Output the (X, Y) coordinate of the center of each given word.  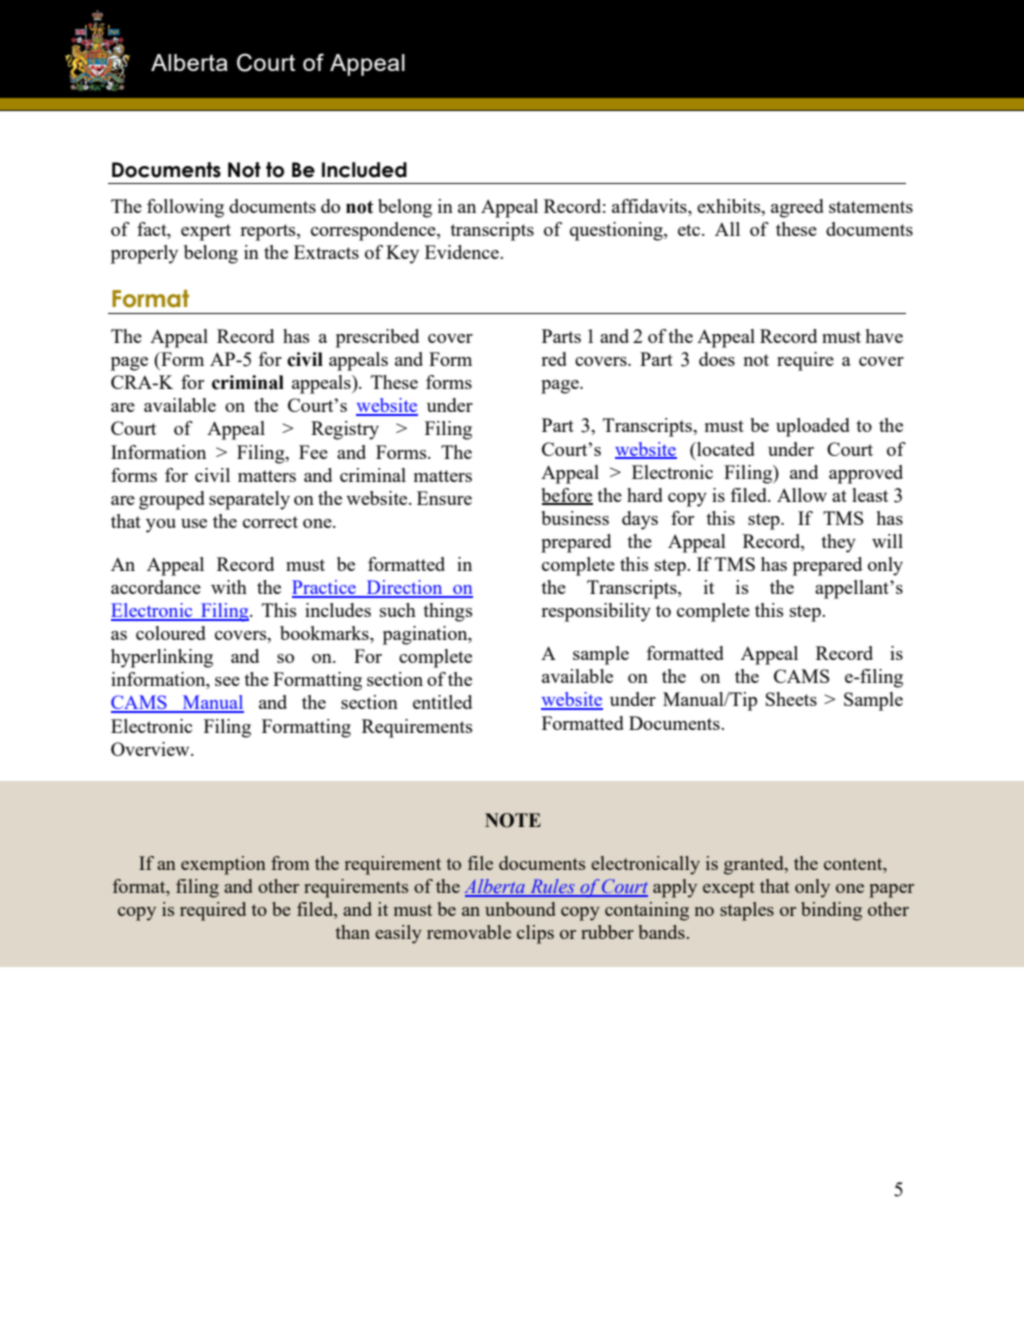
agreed (797, 208)
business (575, 518)
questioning (617, 231)
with (229, 587)
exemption (223, 865)
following (185, 208)
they (838, 543)
